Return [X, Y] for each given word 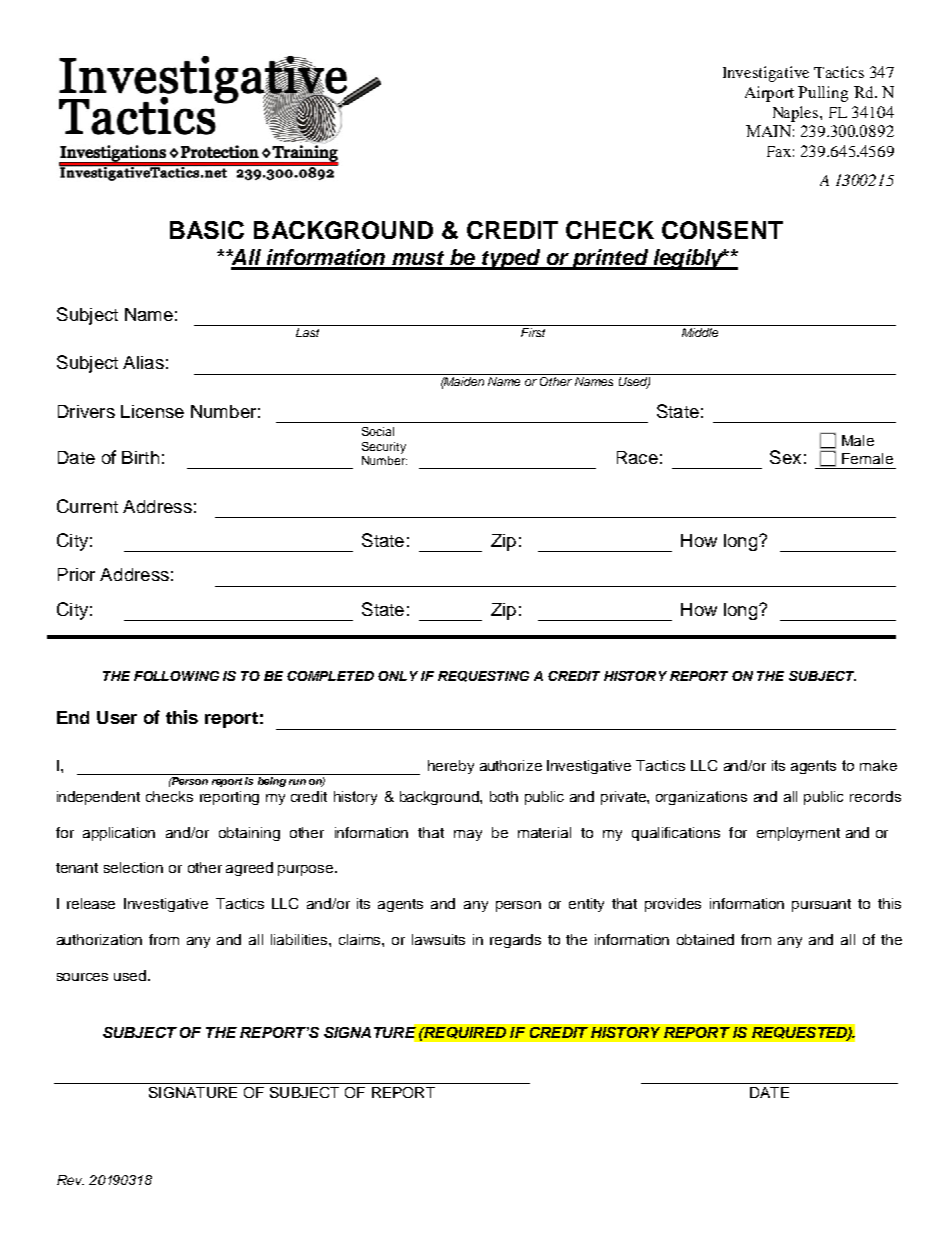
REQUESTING [483, 676]
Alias [143, 362]
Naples [797, 114]
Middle [700, 332]
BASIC [207, 230]
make [878, 765]
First [533, 332]
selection [133, 867]
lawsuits [438, 939]
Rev [70, 1180]
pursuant [821, 905]
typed [511, 259]
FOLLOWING [176, 676]
